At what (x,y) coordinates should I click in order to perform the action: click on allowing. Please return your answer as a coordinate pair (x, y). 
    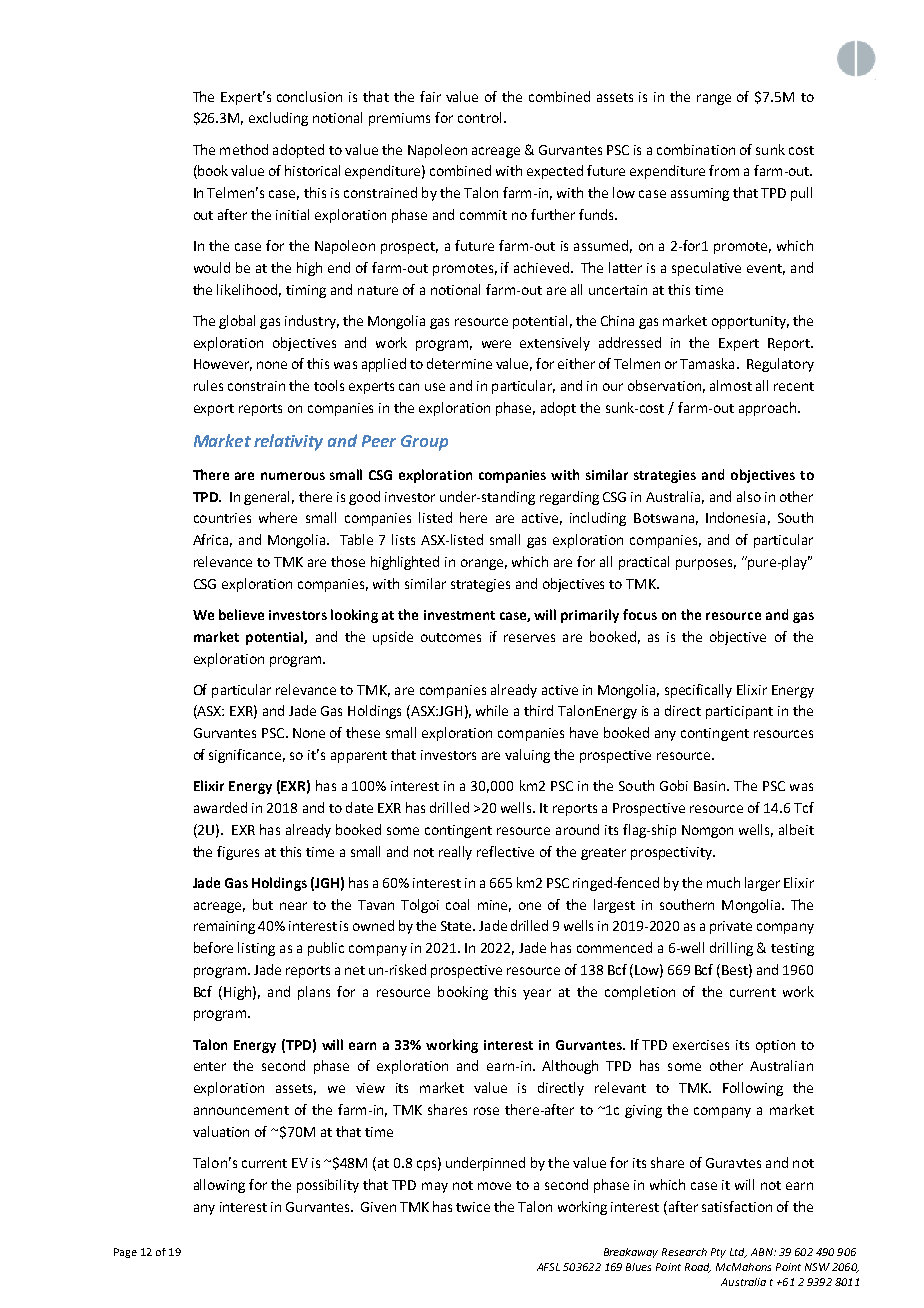
    Looking at the image, I should click on (219, 1186).
